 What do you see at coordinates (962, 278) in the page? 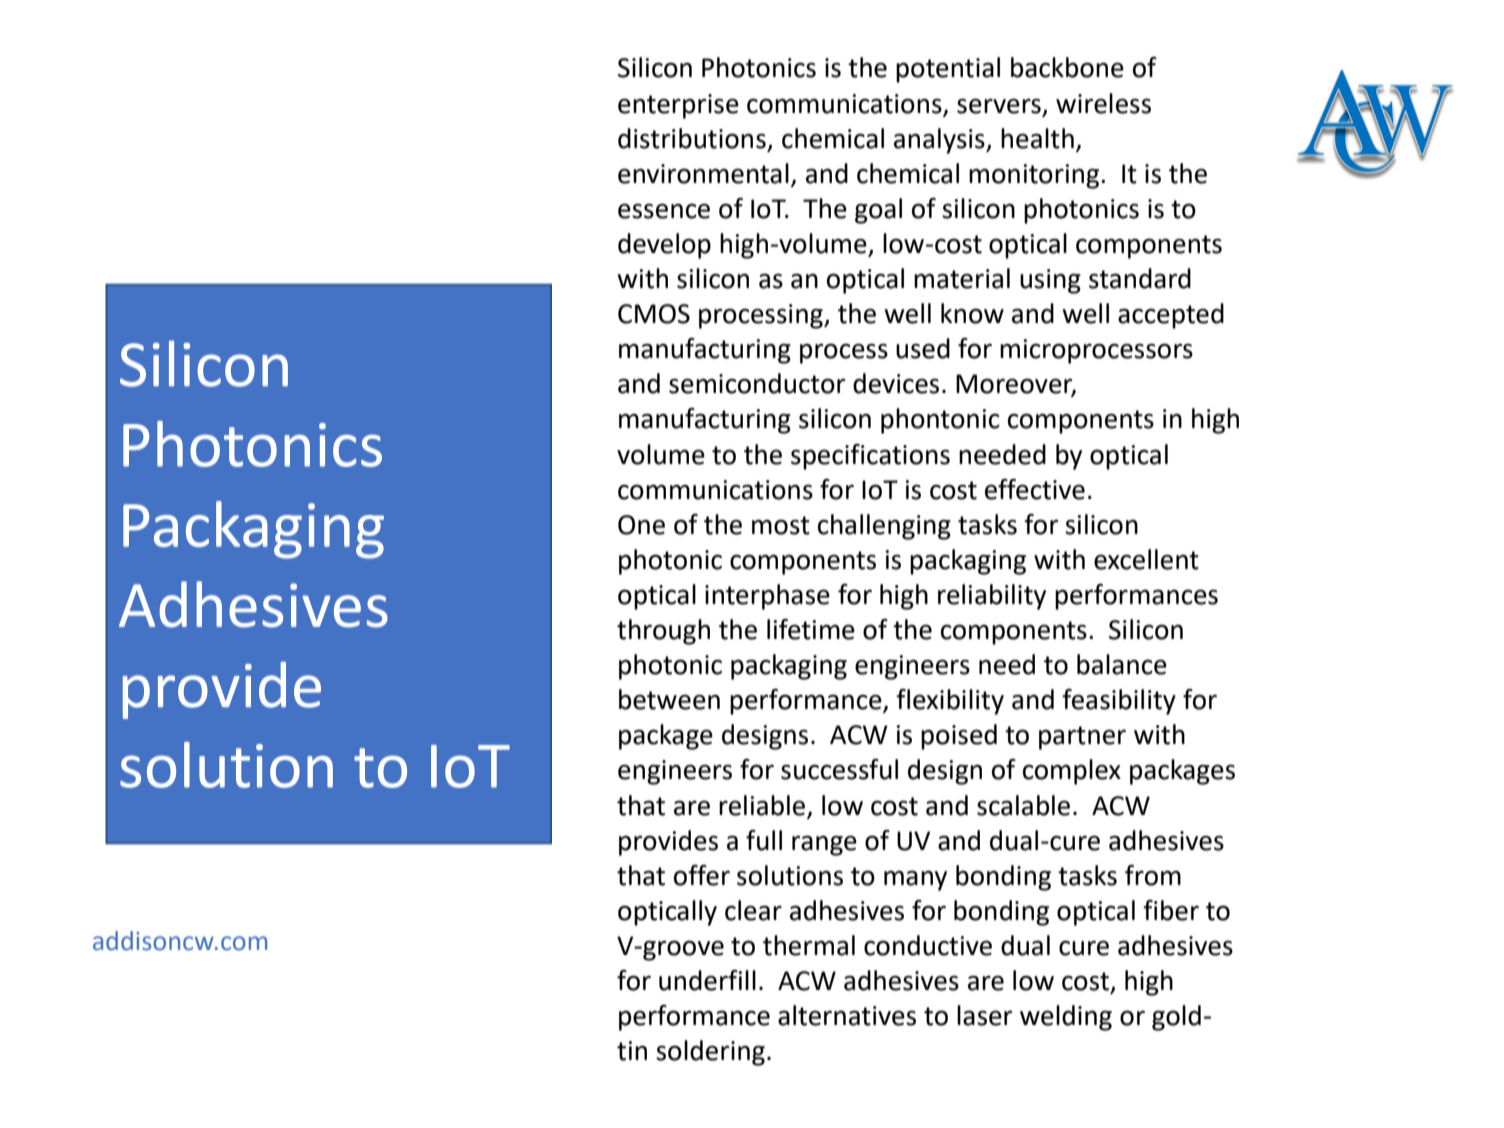
I see `material` at bounding box center [962, 278].
